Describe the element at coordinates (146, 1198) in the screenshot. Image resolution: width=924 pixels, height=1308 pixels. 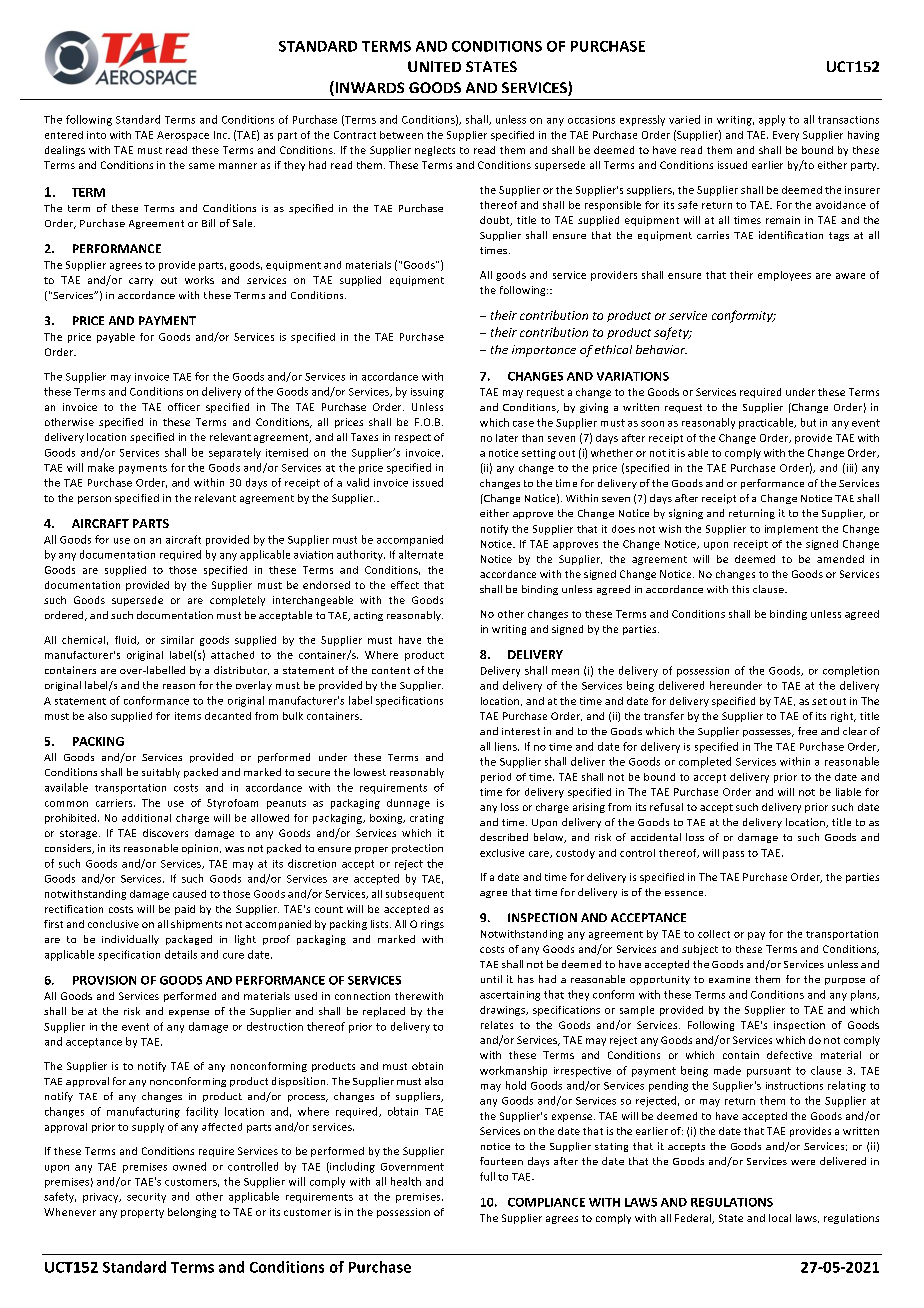
I see `security` at that location.
